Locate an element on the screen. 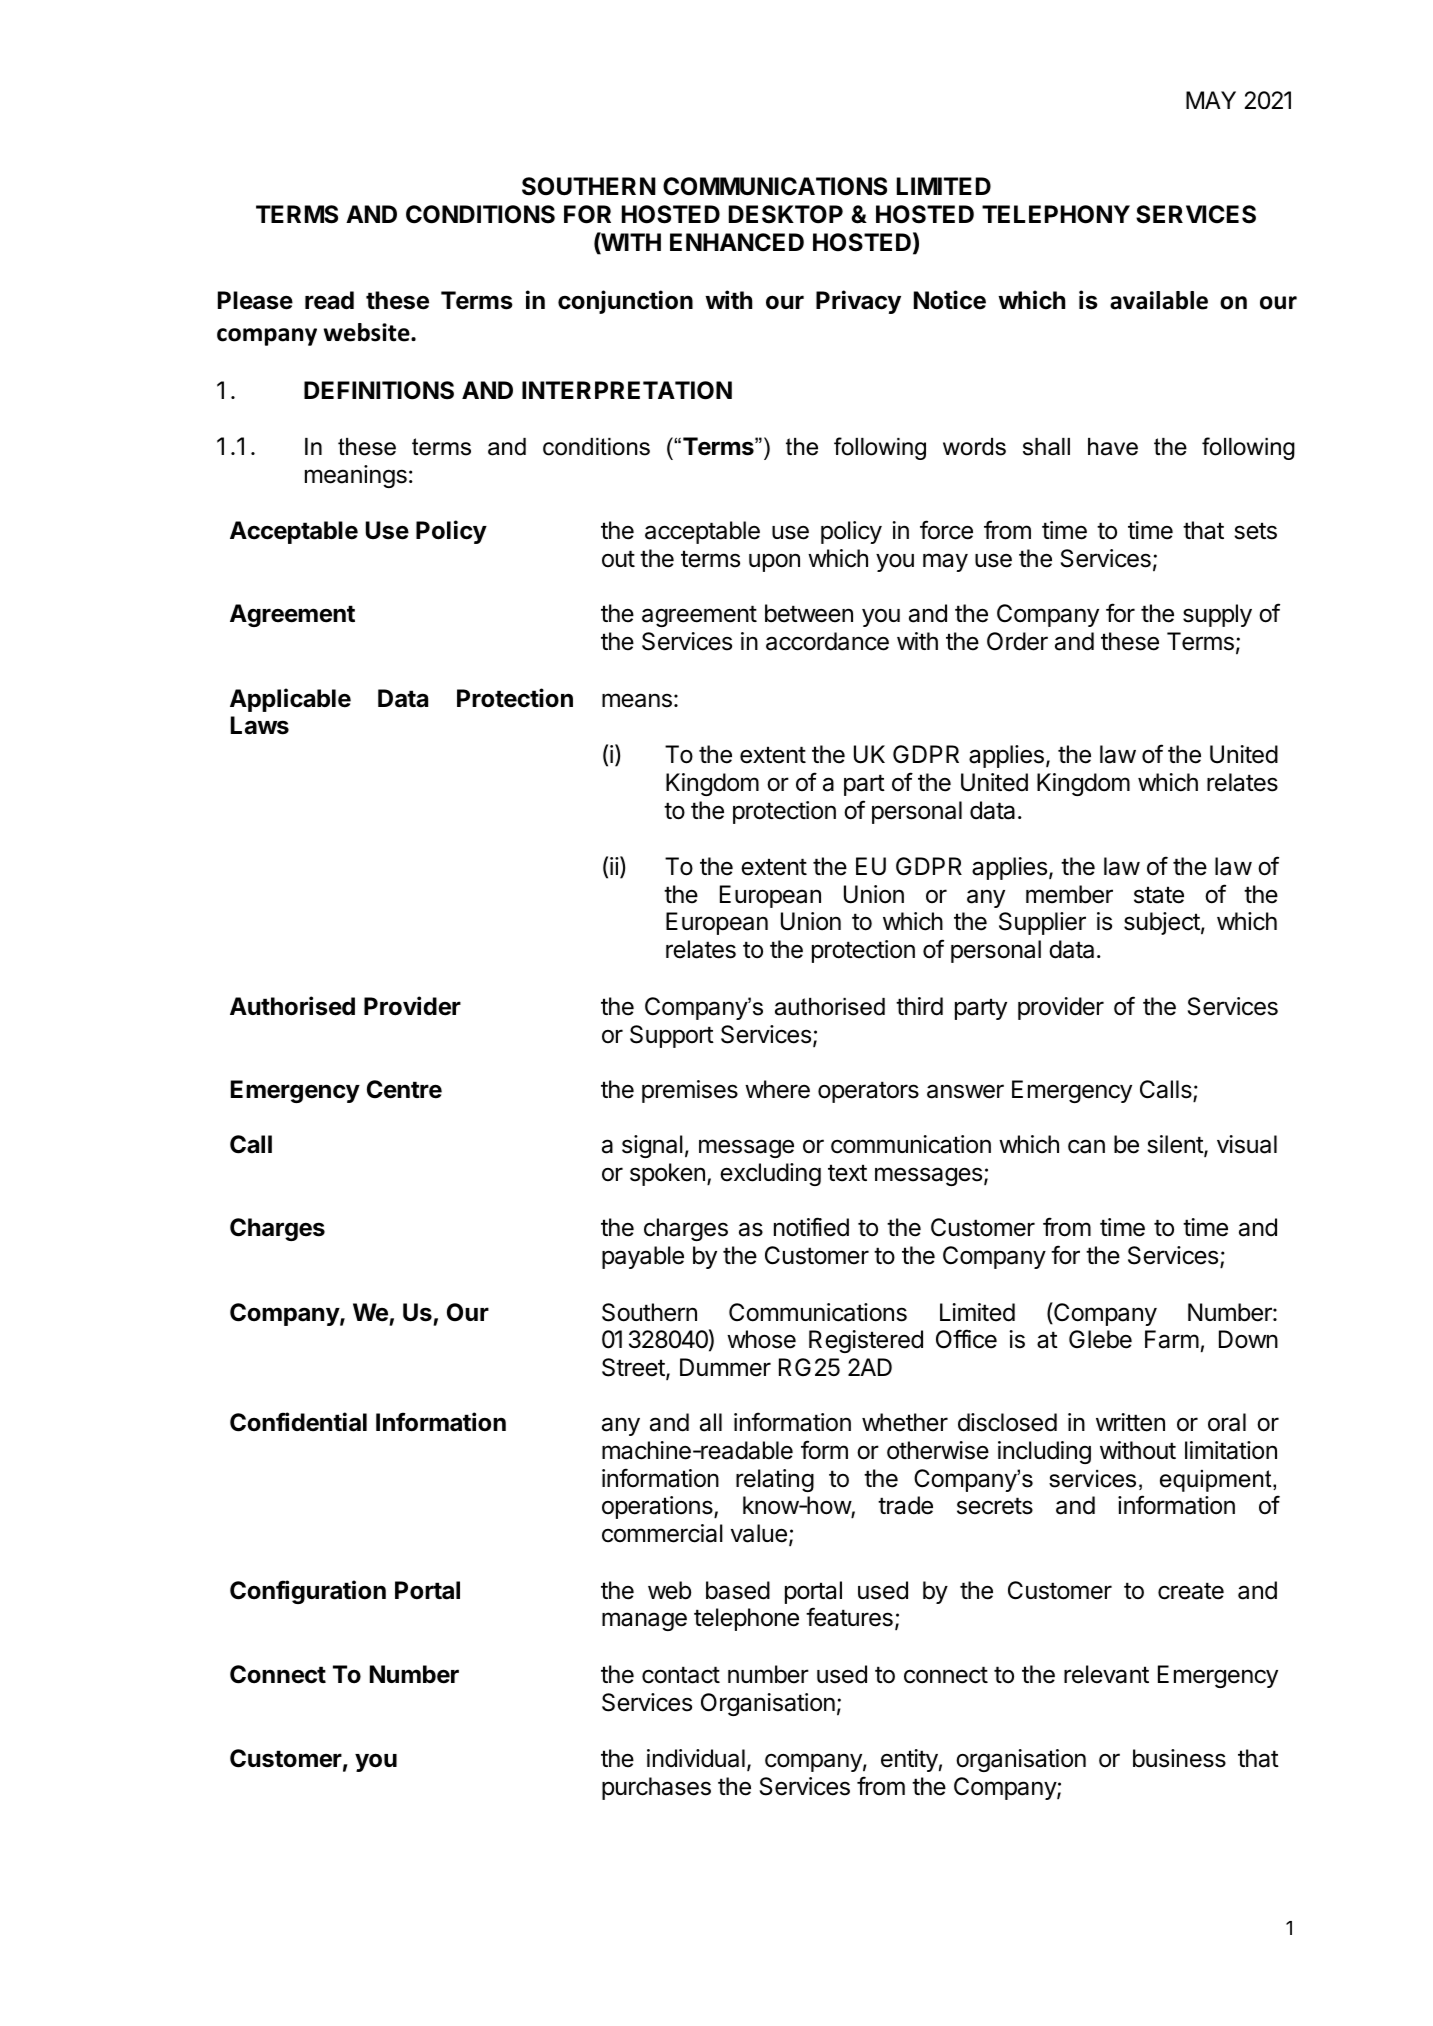 The image size is (1433, 2026). Centre is located at coordinates (404, 1089).
